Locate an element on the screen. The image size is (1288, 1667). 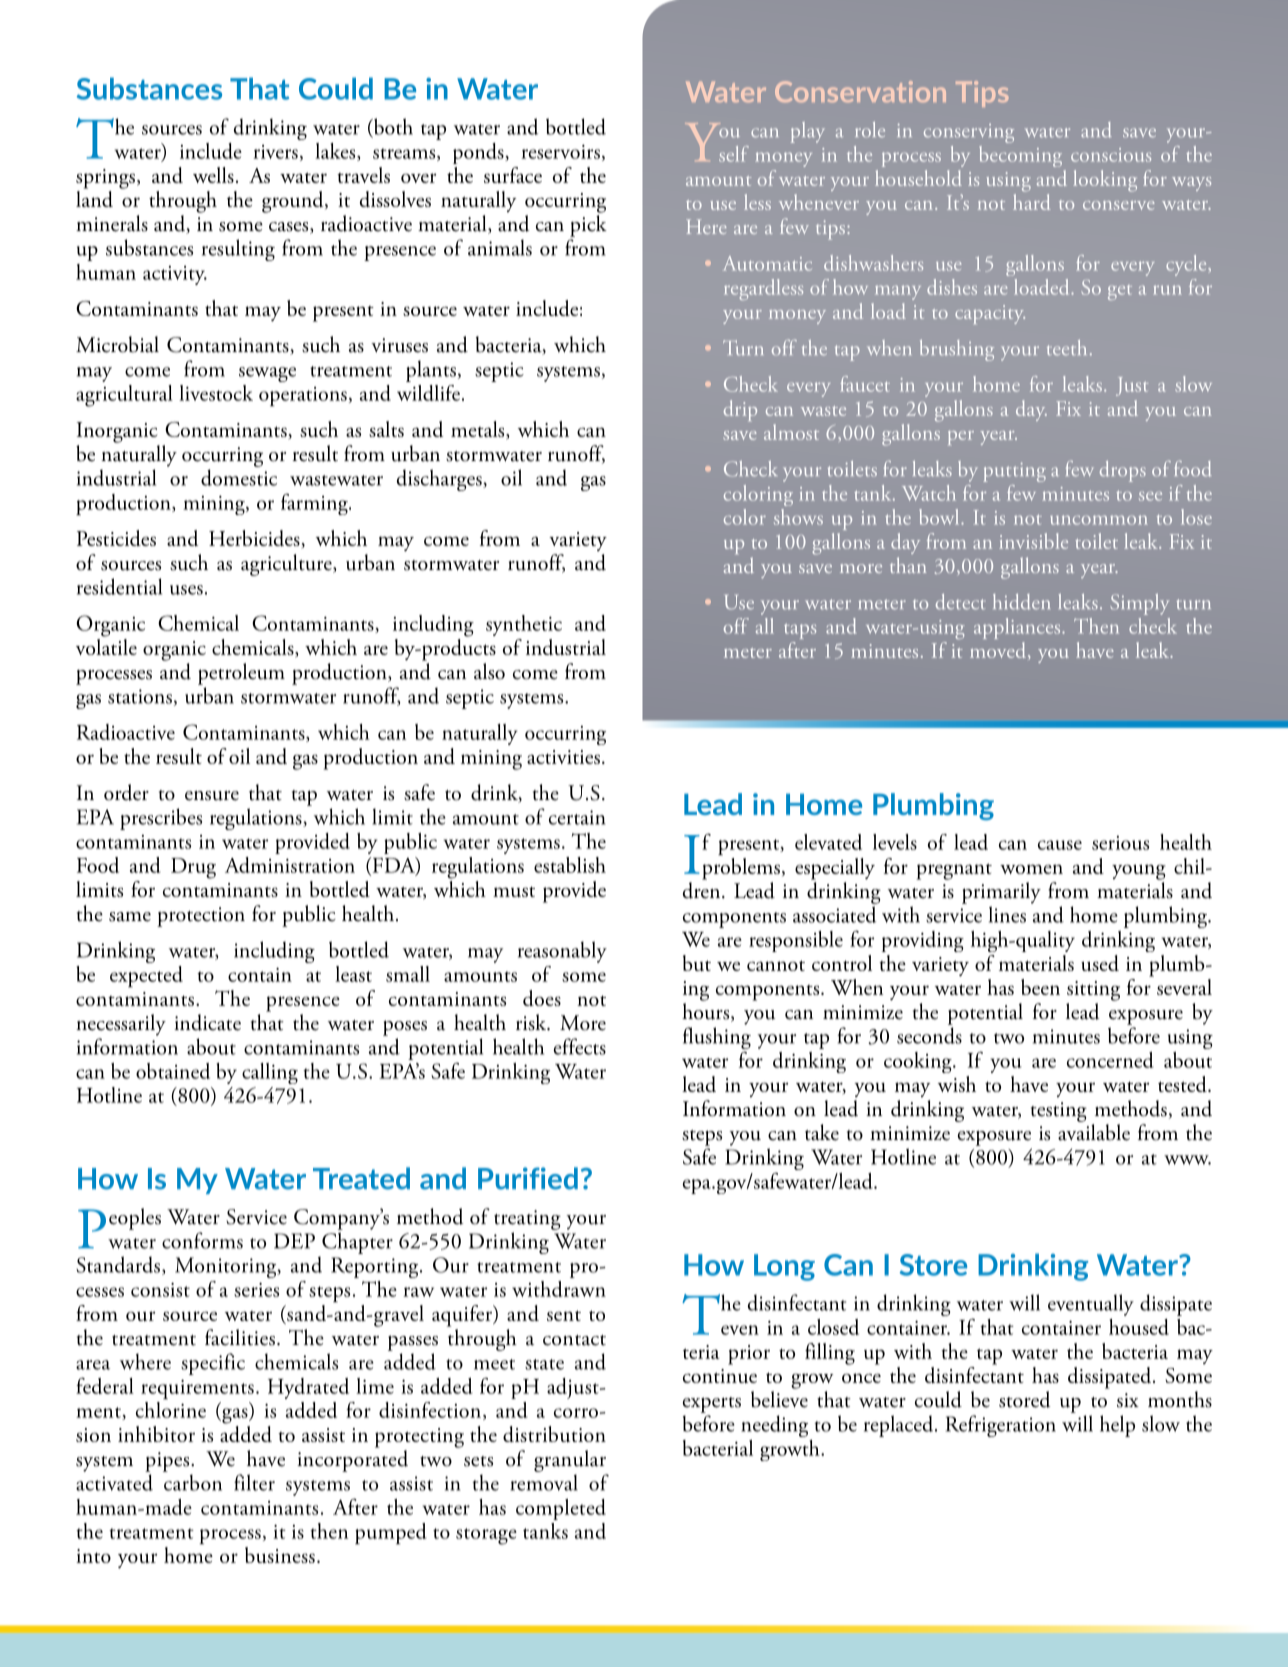
becoming is located at coordinates (1020, 156).
